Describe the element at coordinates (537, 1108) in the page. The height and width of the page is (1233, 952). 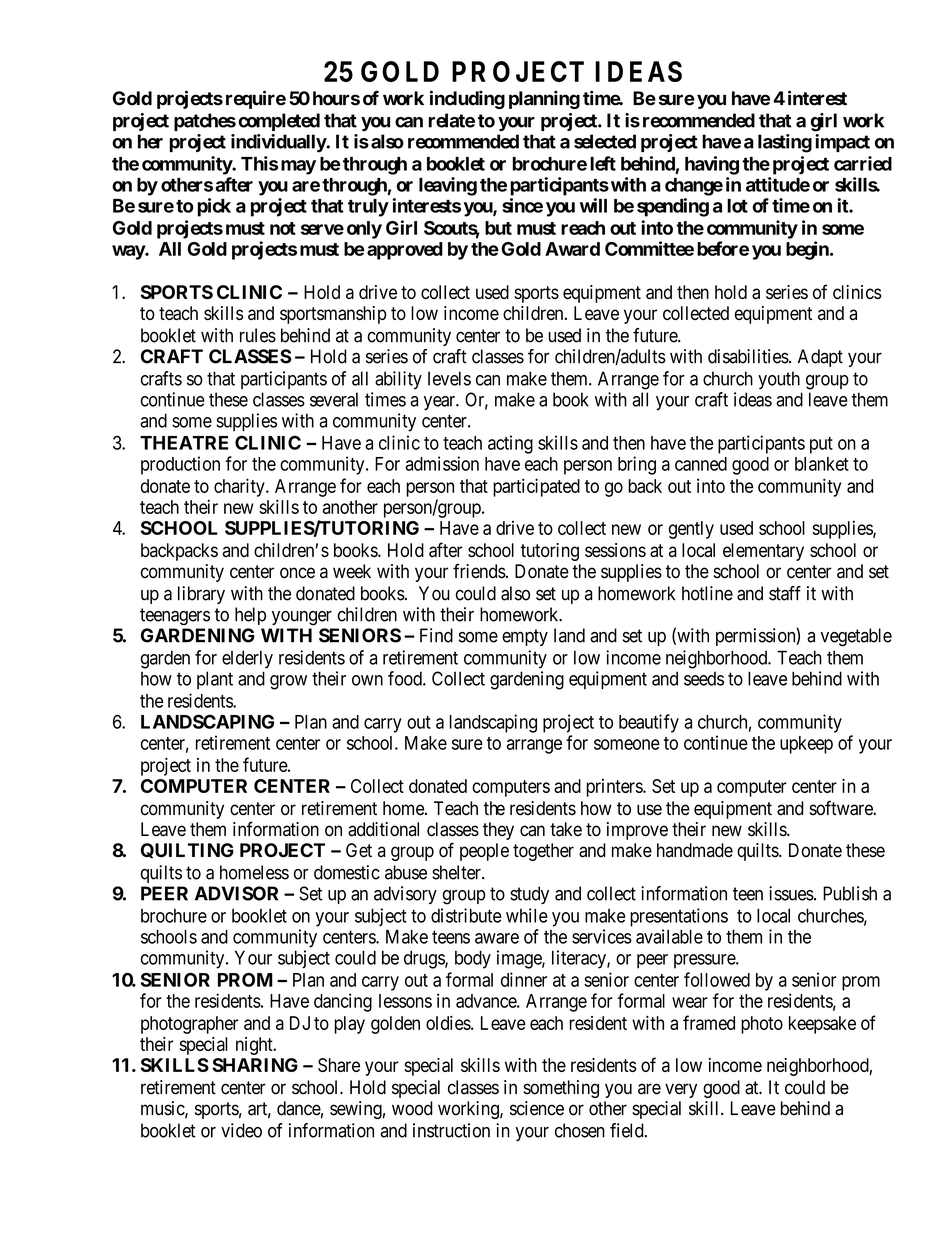
I see `science` at that location.
